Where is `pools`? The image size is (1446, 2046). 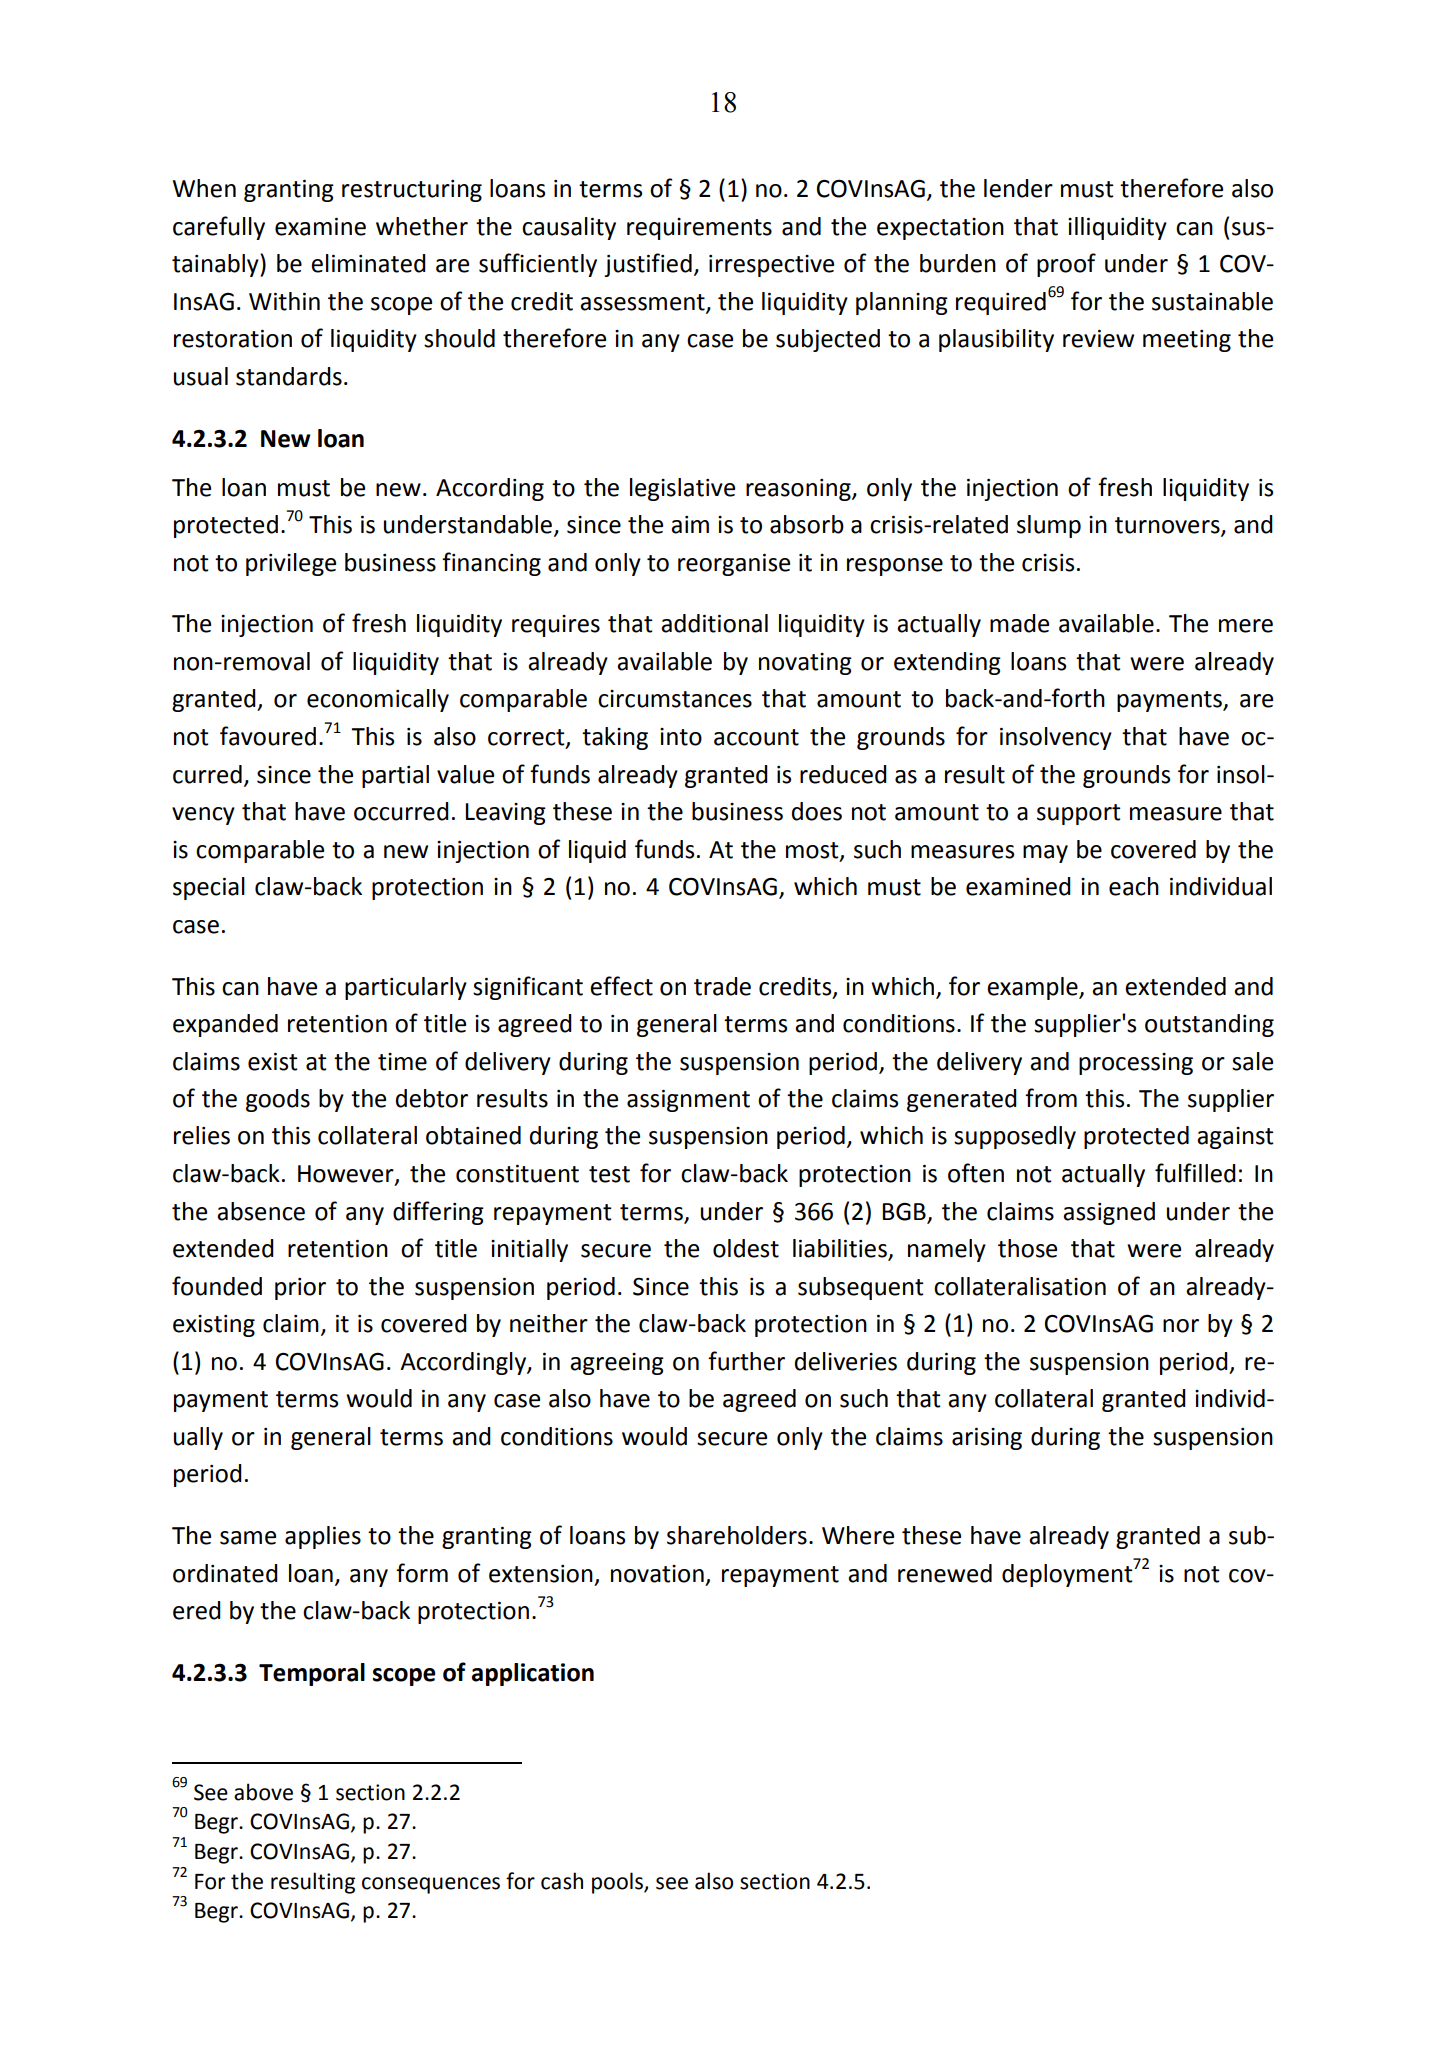
pools is located at coordinates (618, 1883).
